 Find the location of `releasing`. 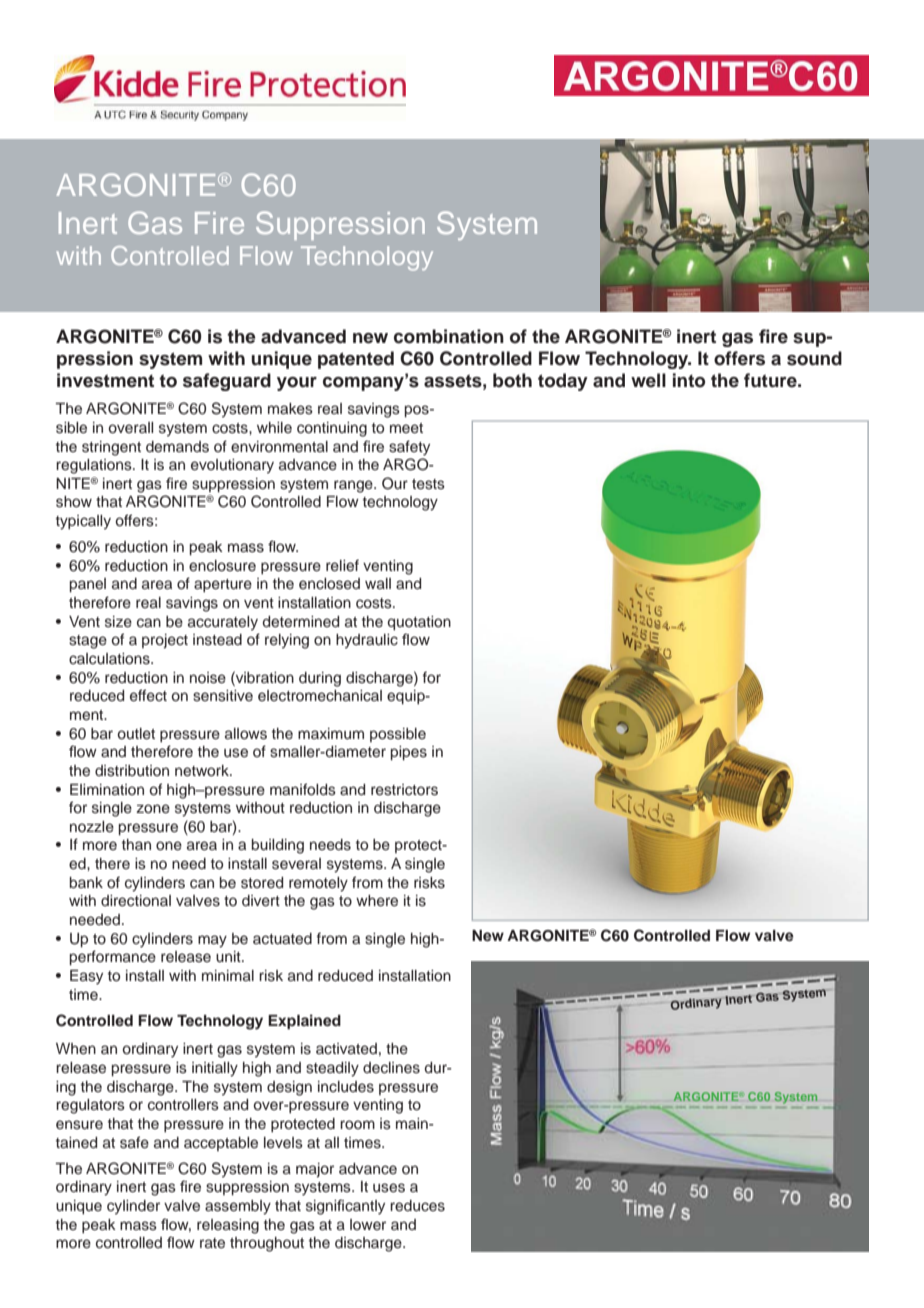

releasing is located at coordinates (228, 1226).
